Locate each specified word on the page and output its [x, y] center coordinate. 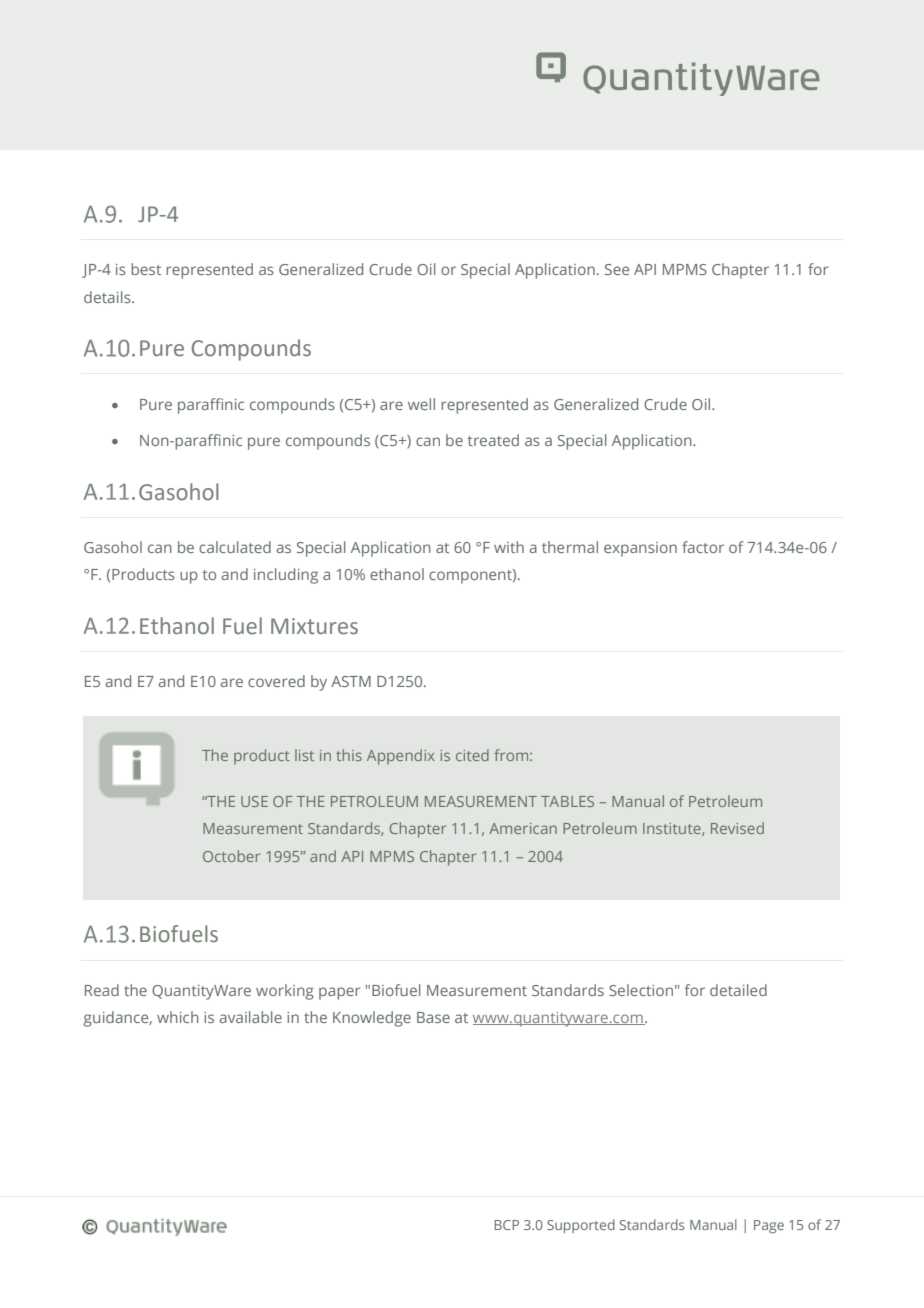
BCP [506, 1225]
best [146, 269]
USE [254, 801]
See [617, 269]
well [421, 404]
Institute [673, 829]
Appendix [401, 757]
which [178, 1017]
